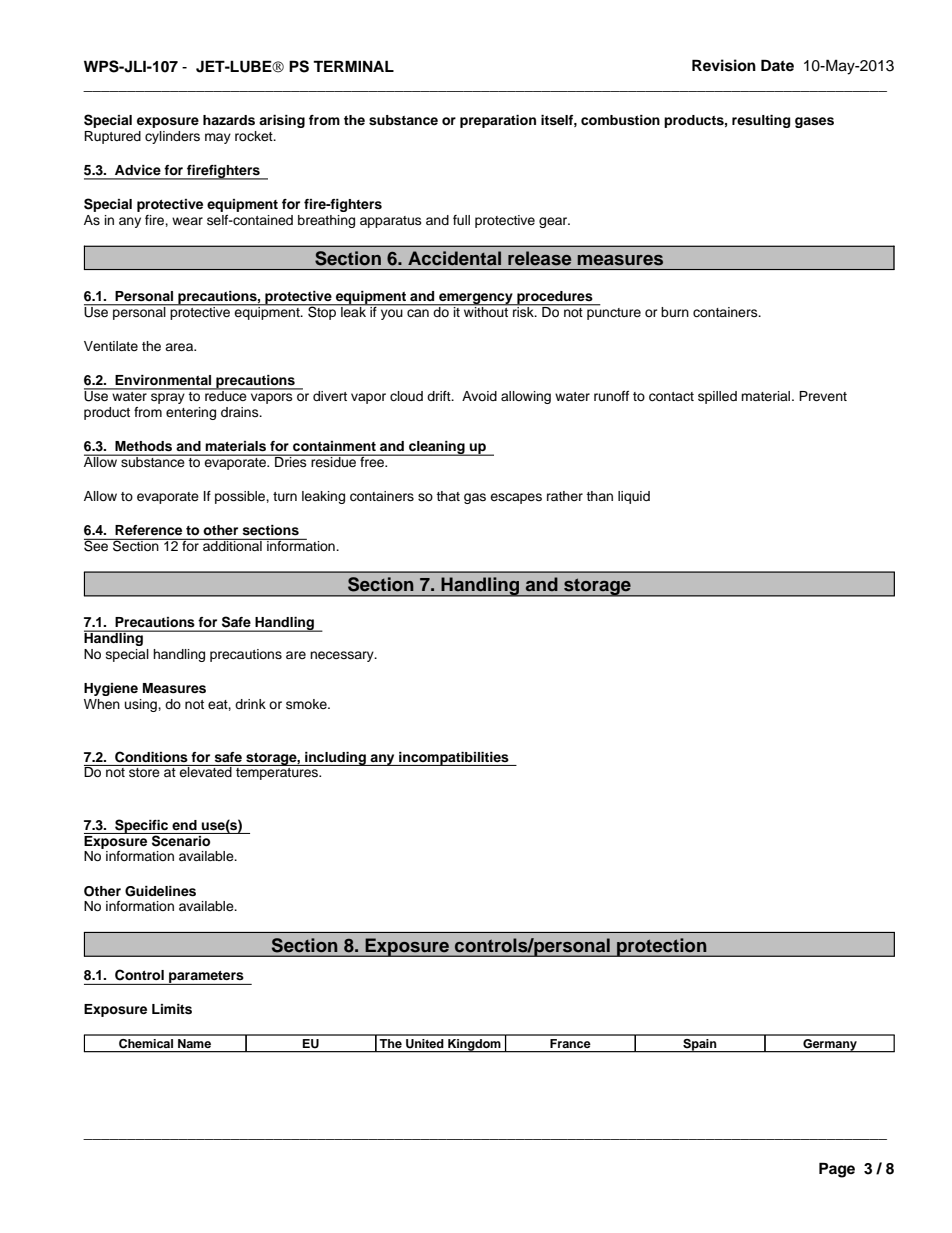 This page has height=1233, width=952. Describe the element at coordinates (498, 121) in the page. I see `preparation` at that location.
